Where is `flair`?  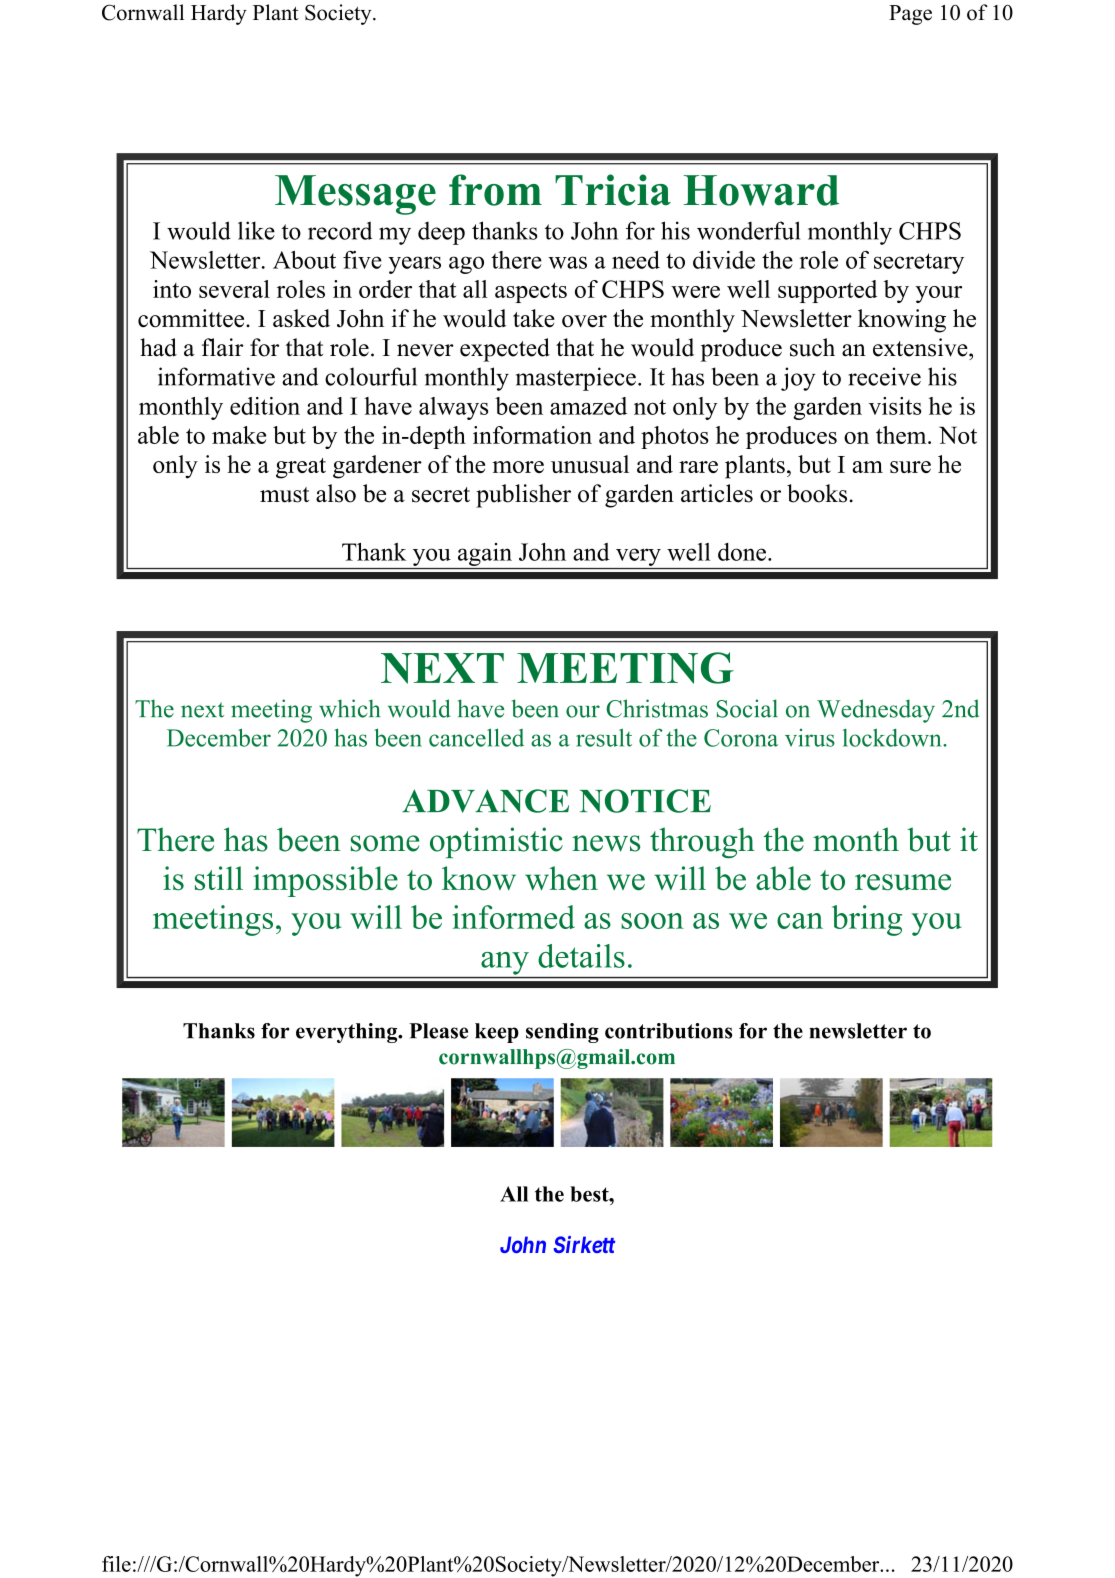 flair is located at coordinates (223, 347).
